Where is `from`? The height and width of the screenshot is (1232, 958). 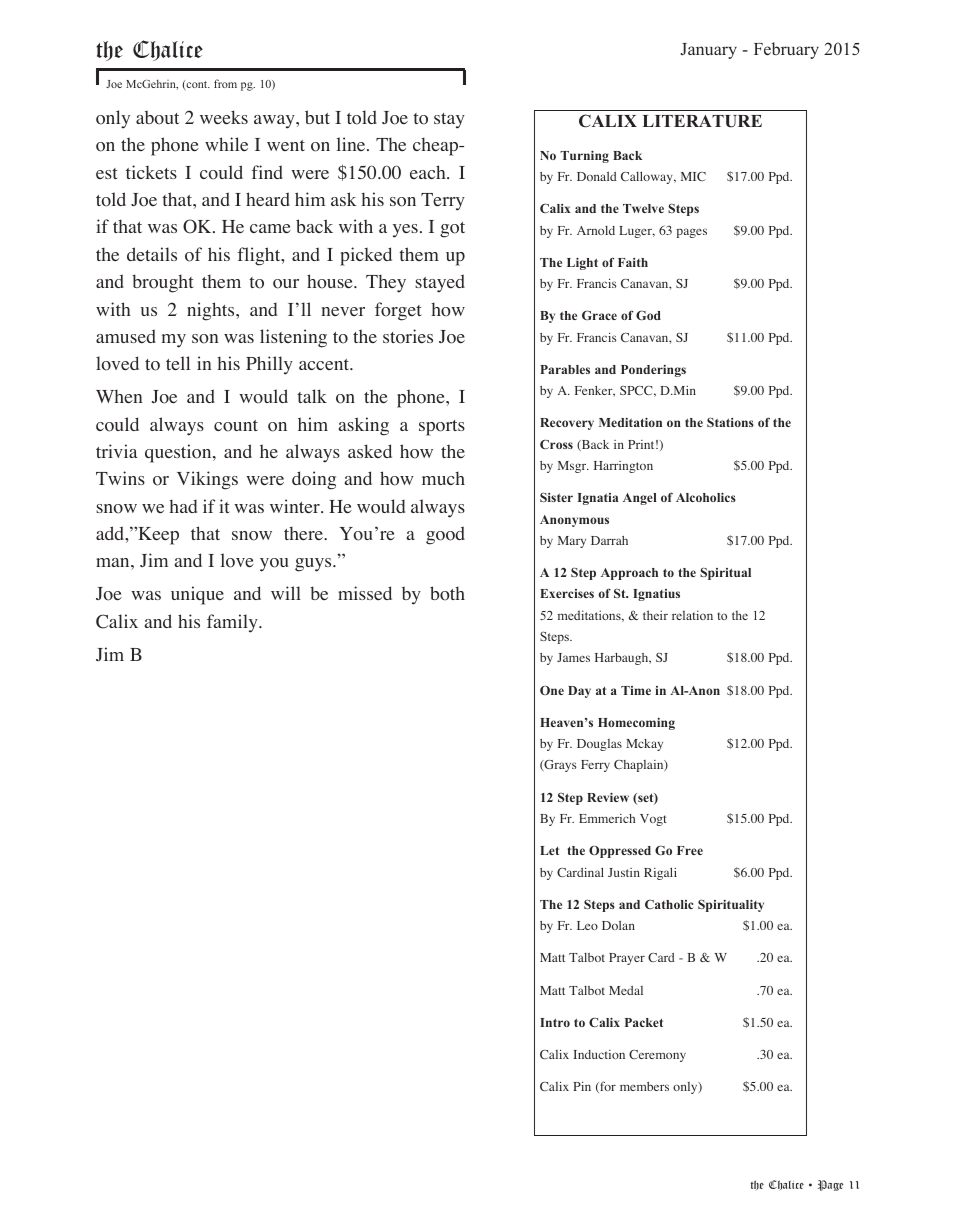 from is located at coordinates (225, 83).
